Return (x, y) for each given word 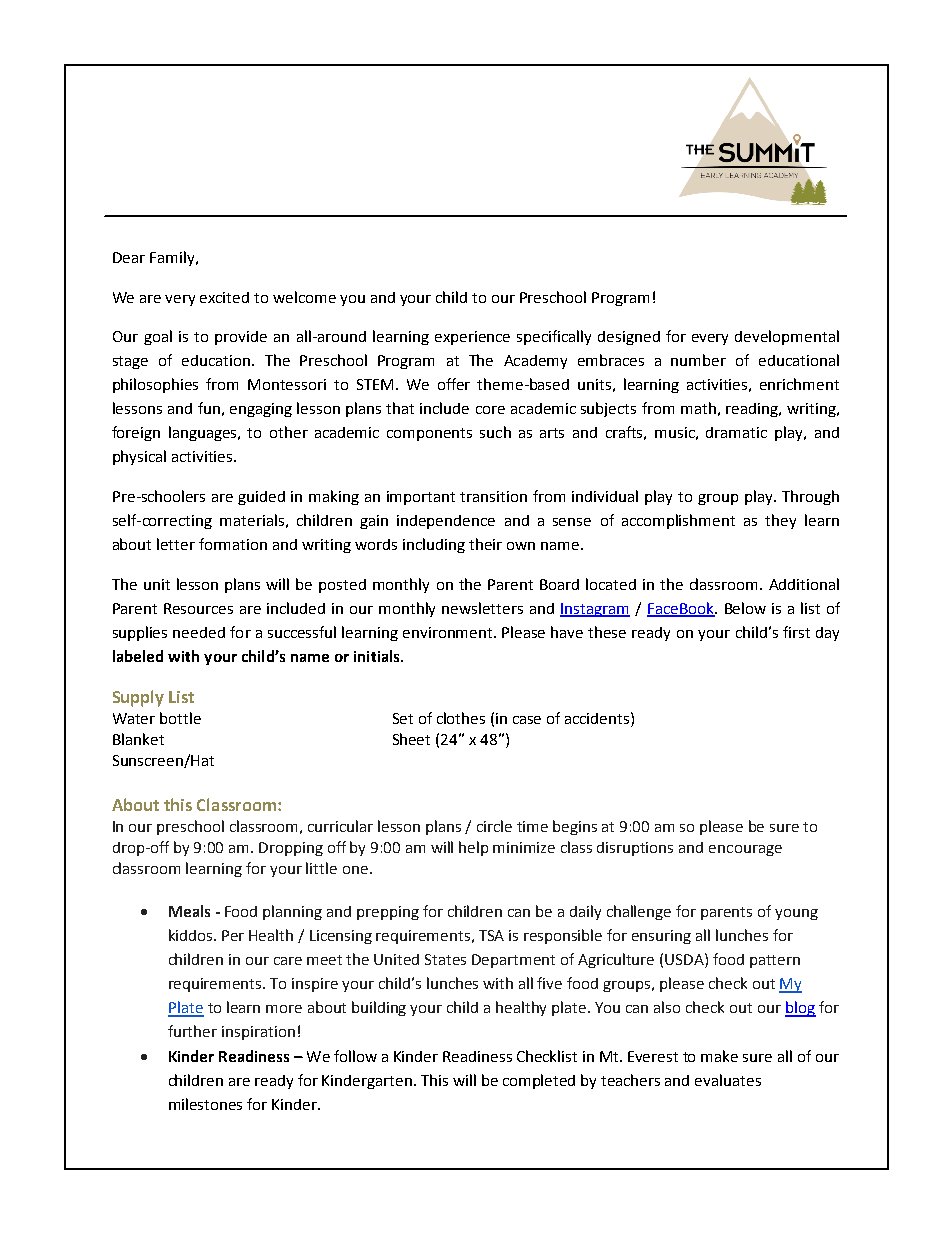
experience (472, 338)
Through (810, 497)
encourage (745, 850)
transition (493, 496)
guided (261, 498)
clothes (461, 718)
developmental (787, 337)
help (473, 848)
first (796, 632)
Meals (189, 911)
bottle (180, 718)
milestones (205, 1104)
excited (224, 297)
